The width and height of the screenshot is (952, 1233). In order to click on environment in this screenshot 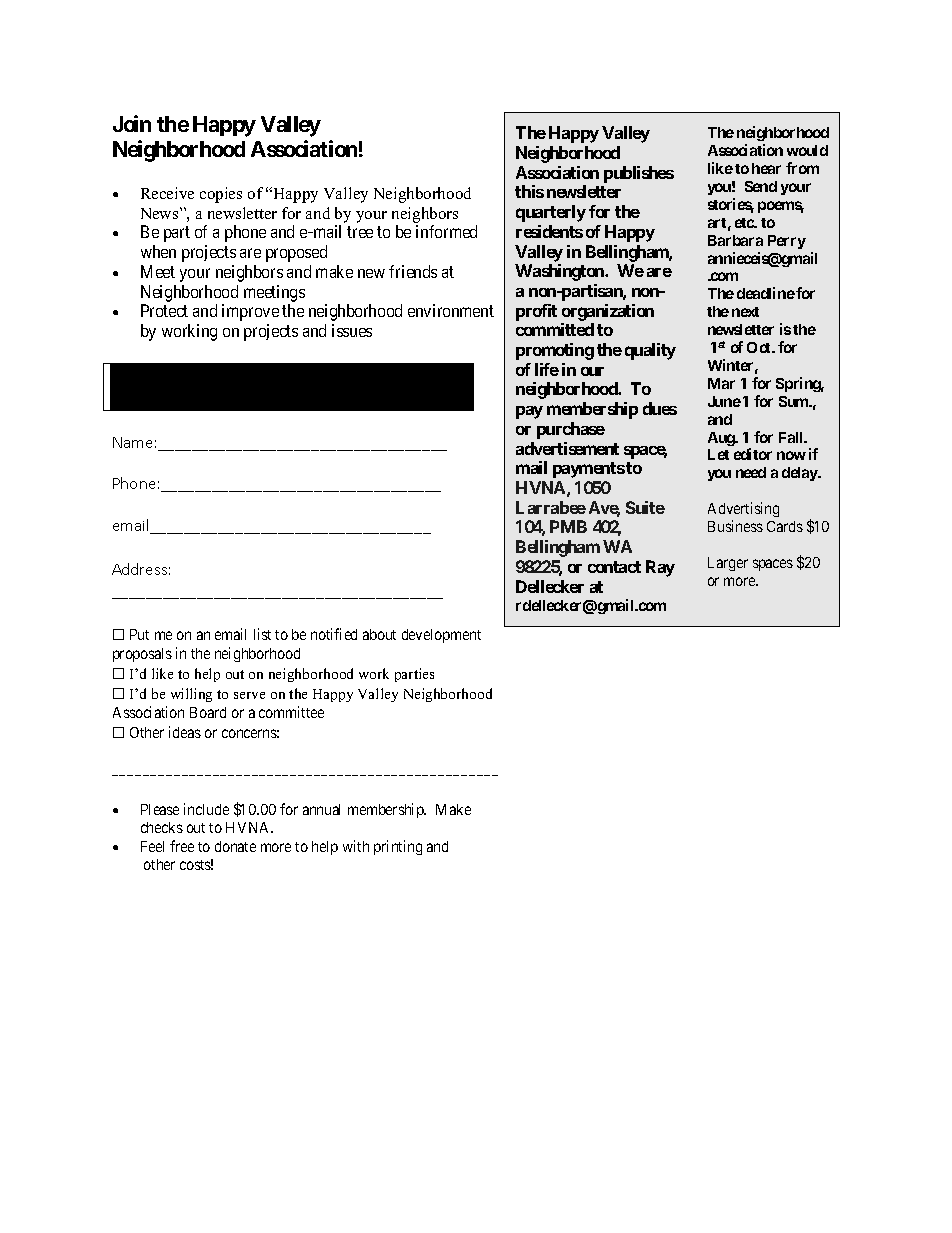, I will do `click(451, 310)`.
